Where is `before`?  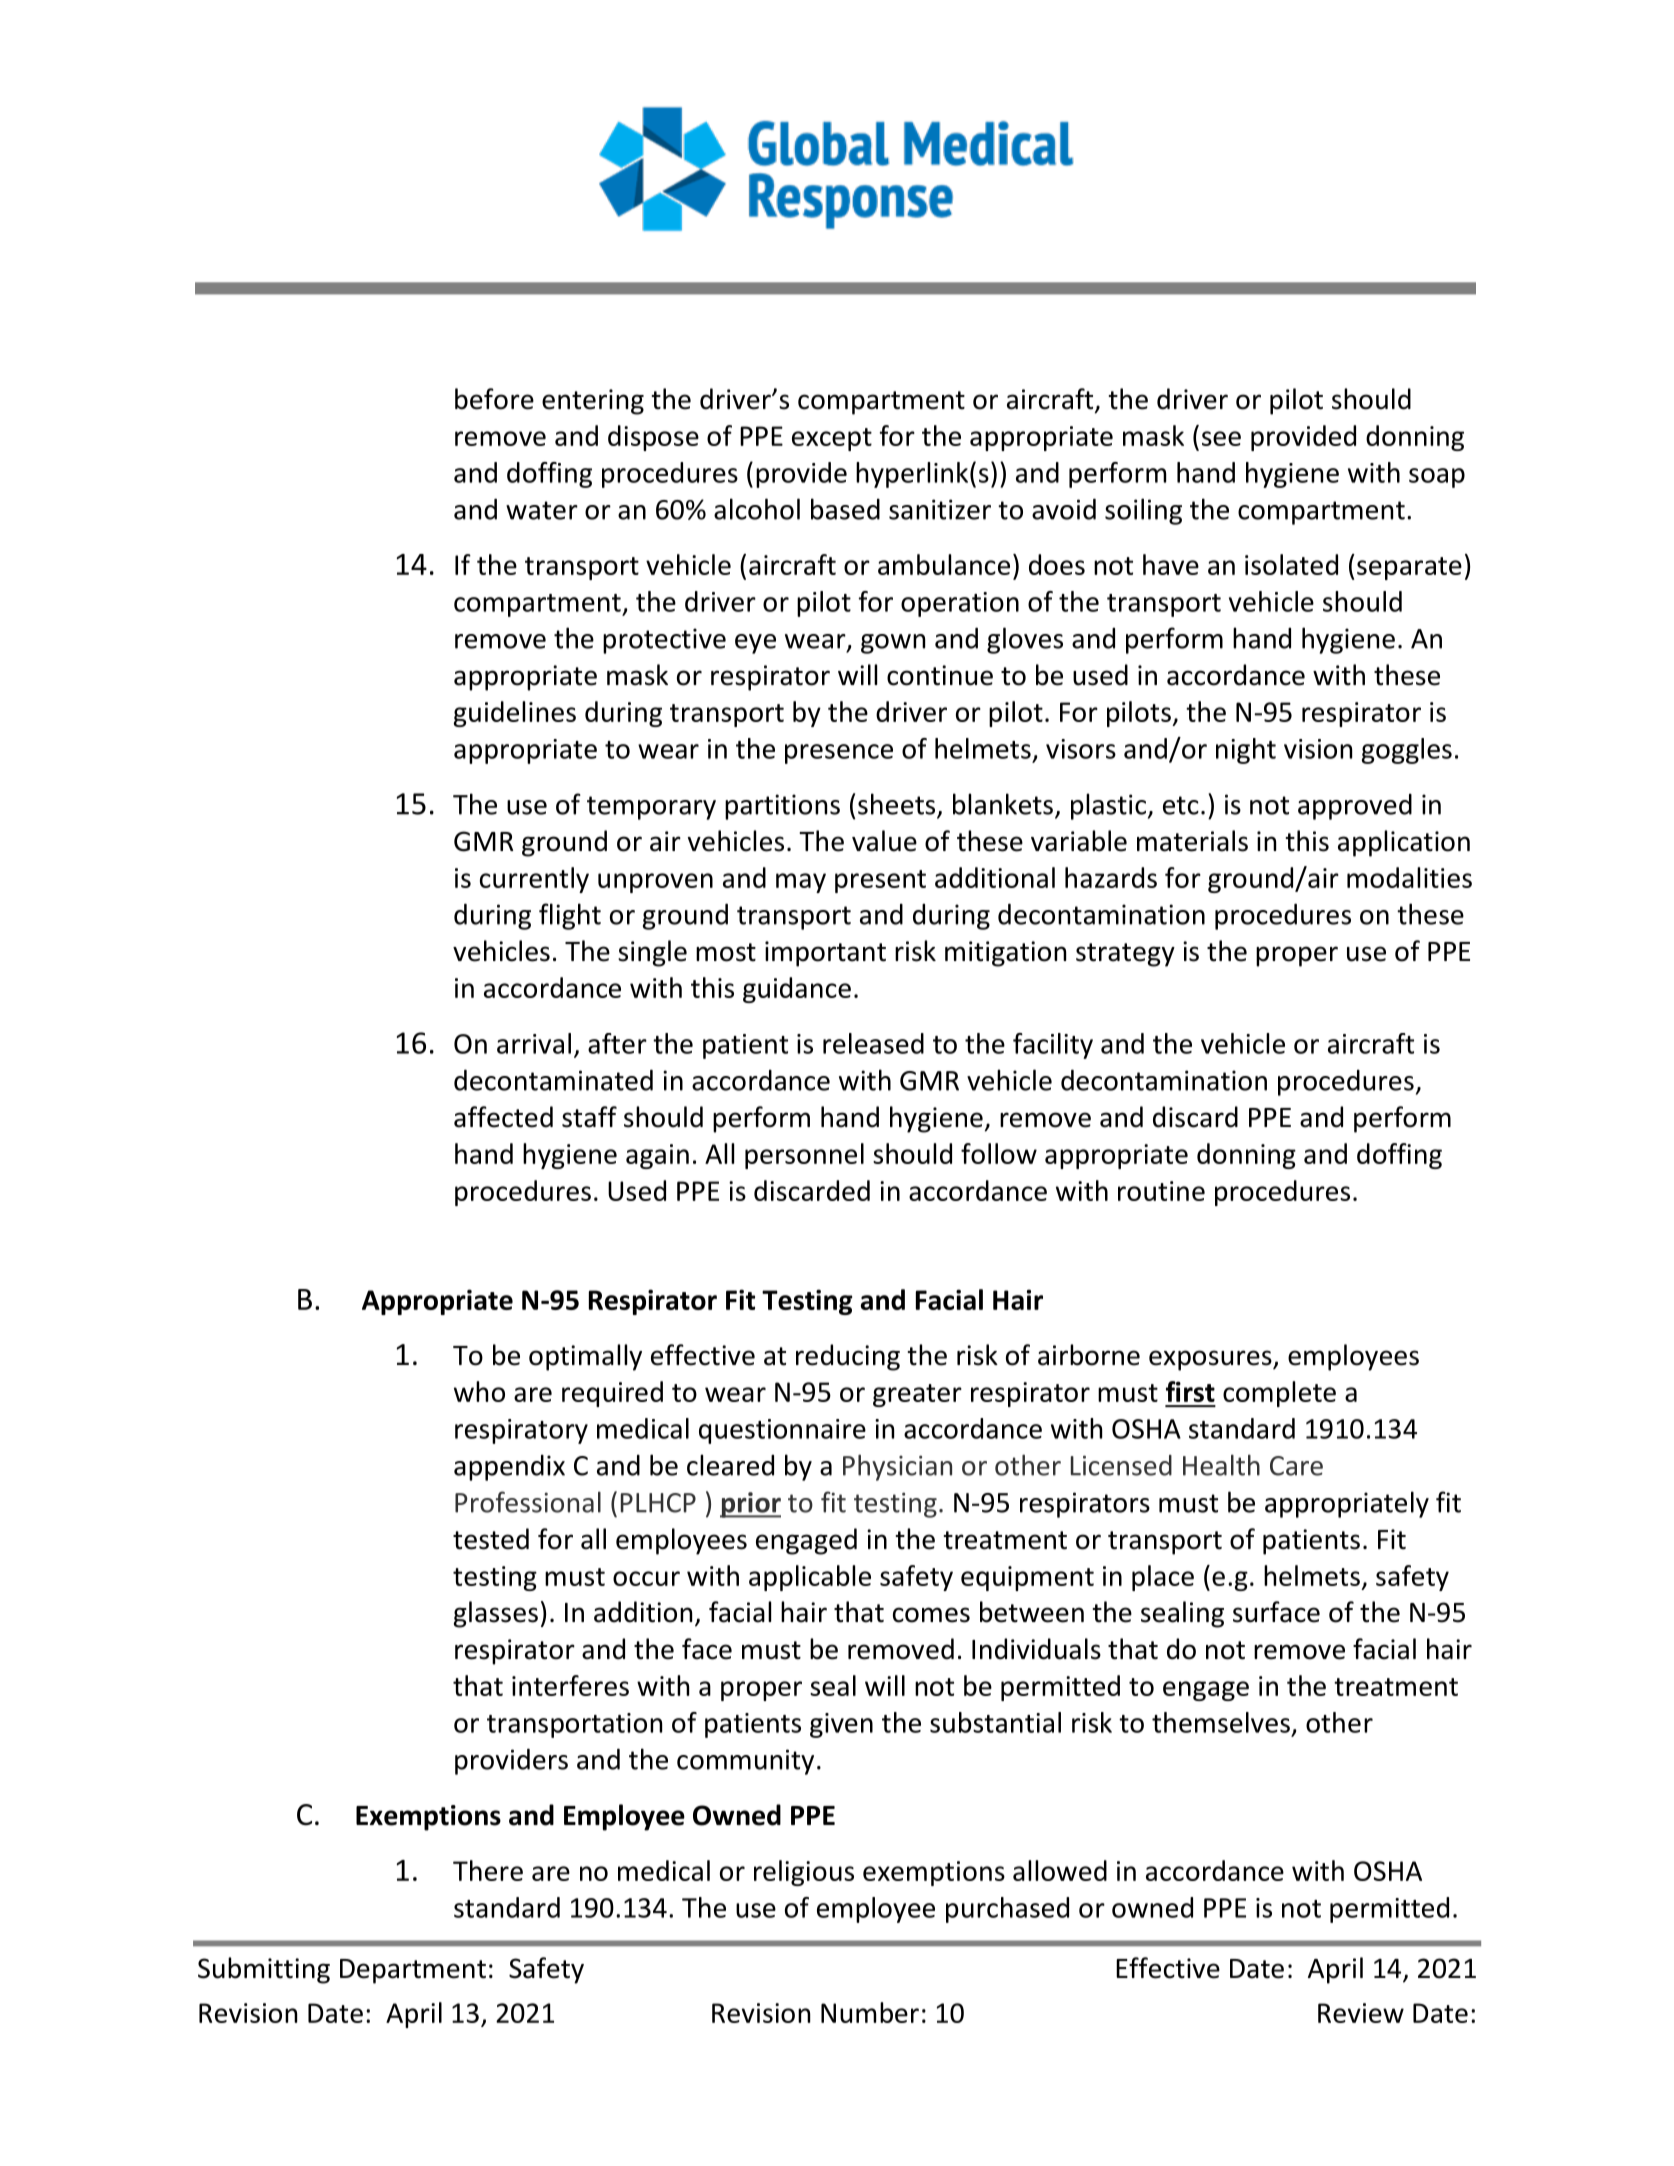
before is located at coordinates (494, 399).
